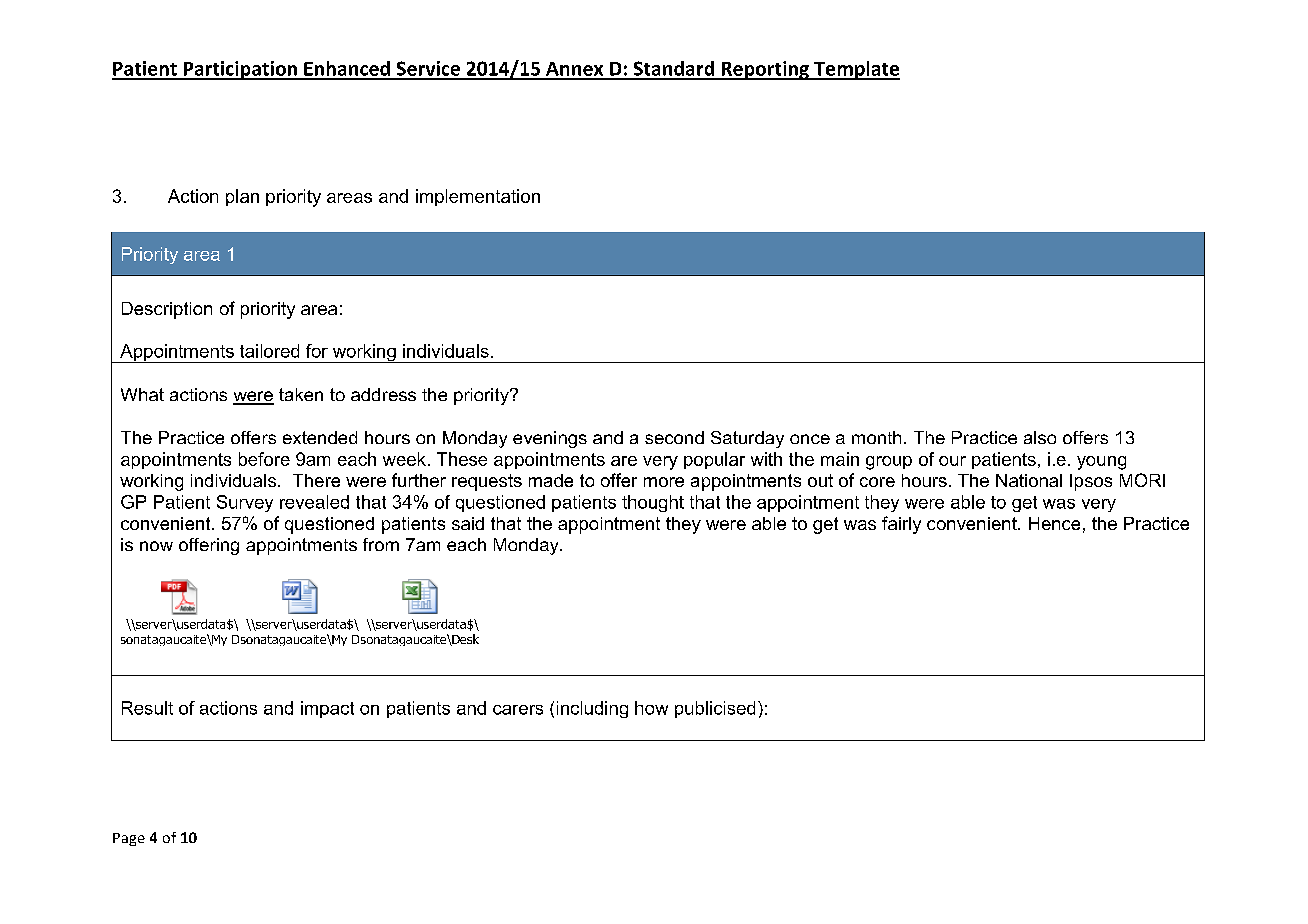 Image resolution: width=1308 pixels, height=924 pixels. What do you see at coordinates (674, 437) in the image?
I see `second` at bounding box center [674, 437].
